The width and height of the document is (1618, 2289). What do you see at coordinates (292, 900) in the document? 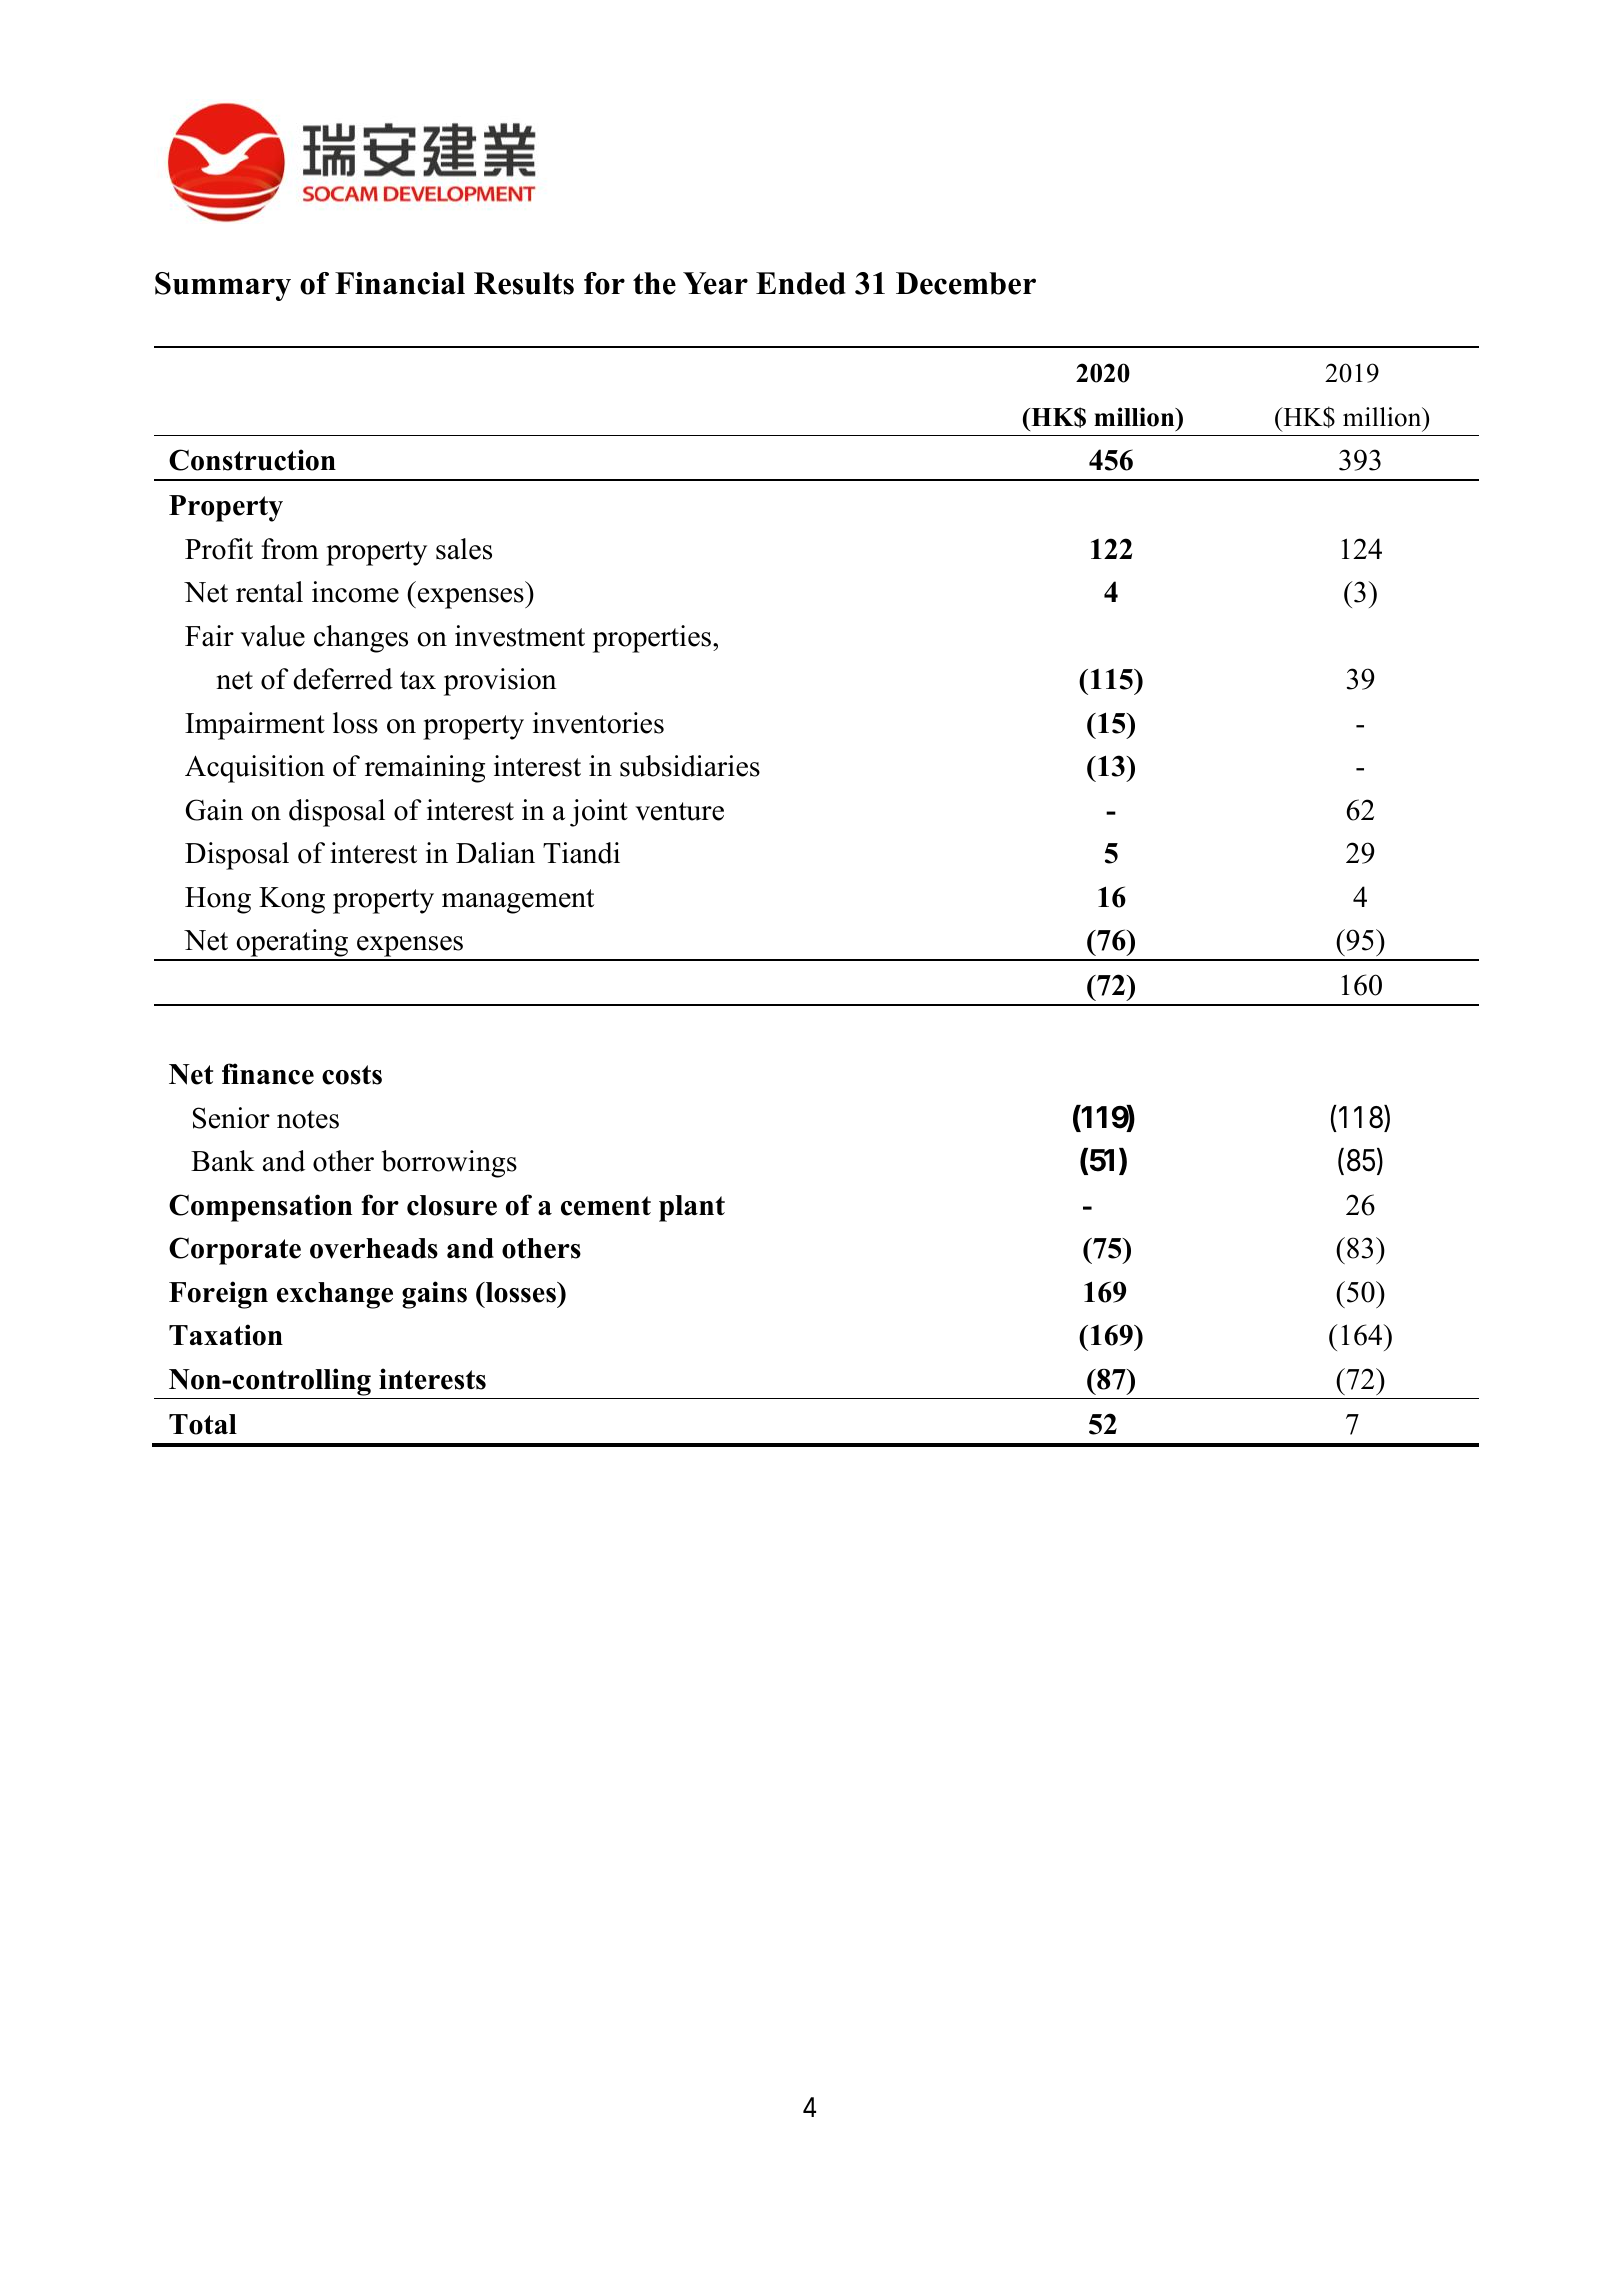
I see `Kong` at bounding box center [292, 900].
